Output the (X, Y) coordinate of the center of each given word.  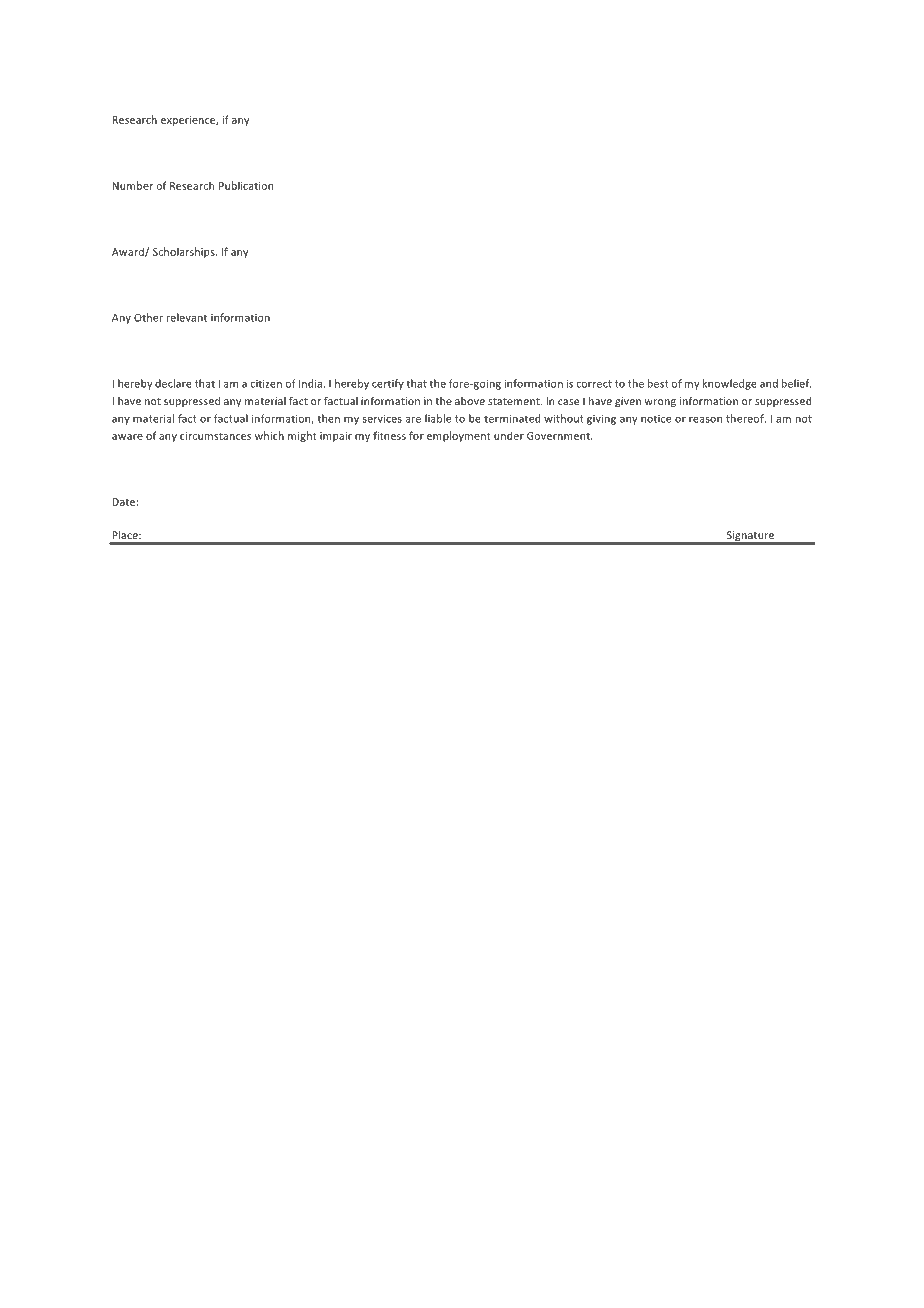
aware (127, 437)
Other (148, 317)
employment (459, 436)
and (769, 383)
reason (705, 420)
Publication (246, 185)
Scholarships (185, 252)
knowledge (730, 384)
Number (132, 185)
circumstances (215, 436)
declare (173, 383)
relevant (187, 317)
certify (388, 384)
